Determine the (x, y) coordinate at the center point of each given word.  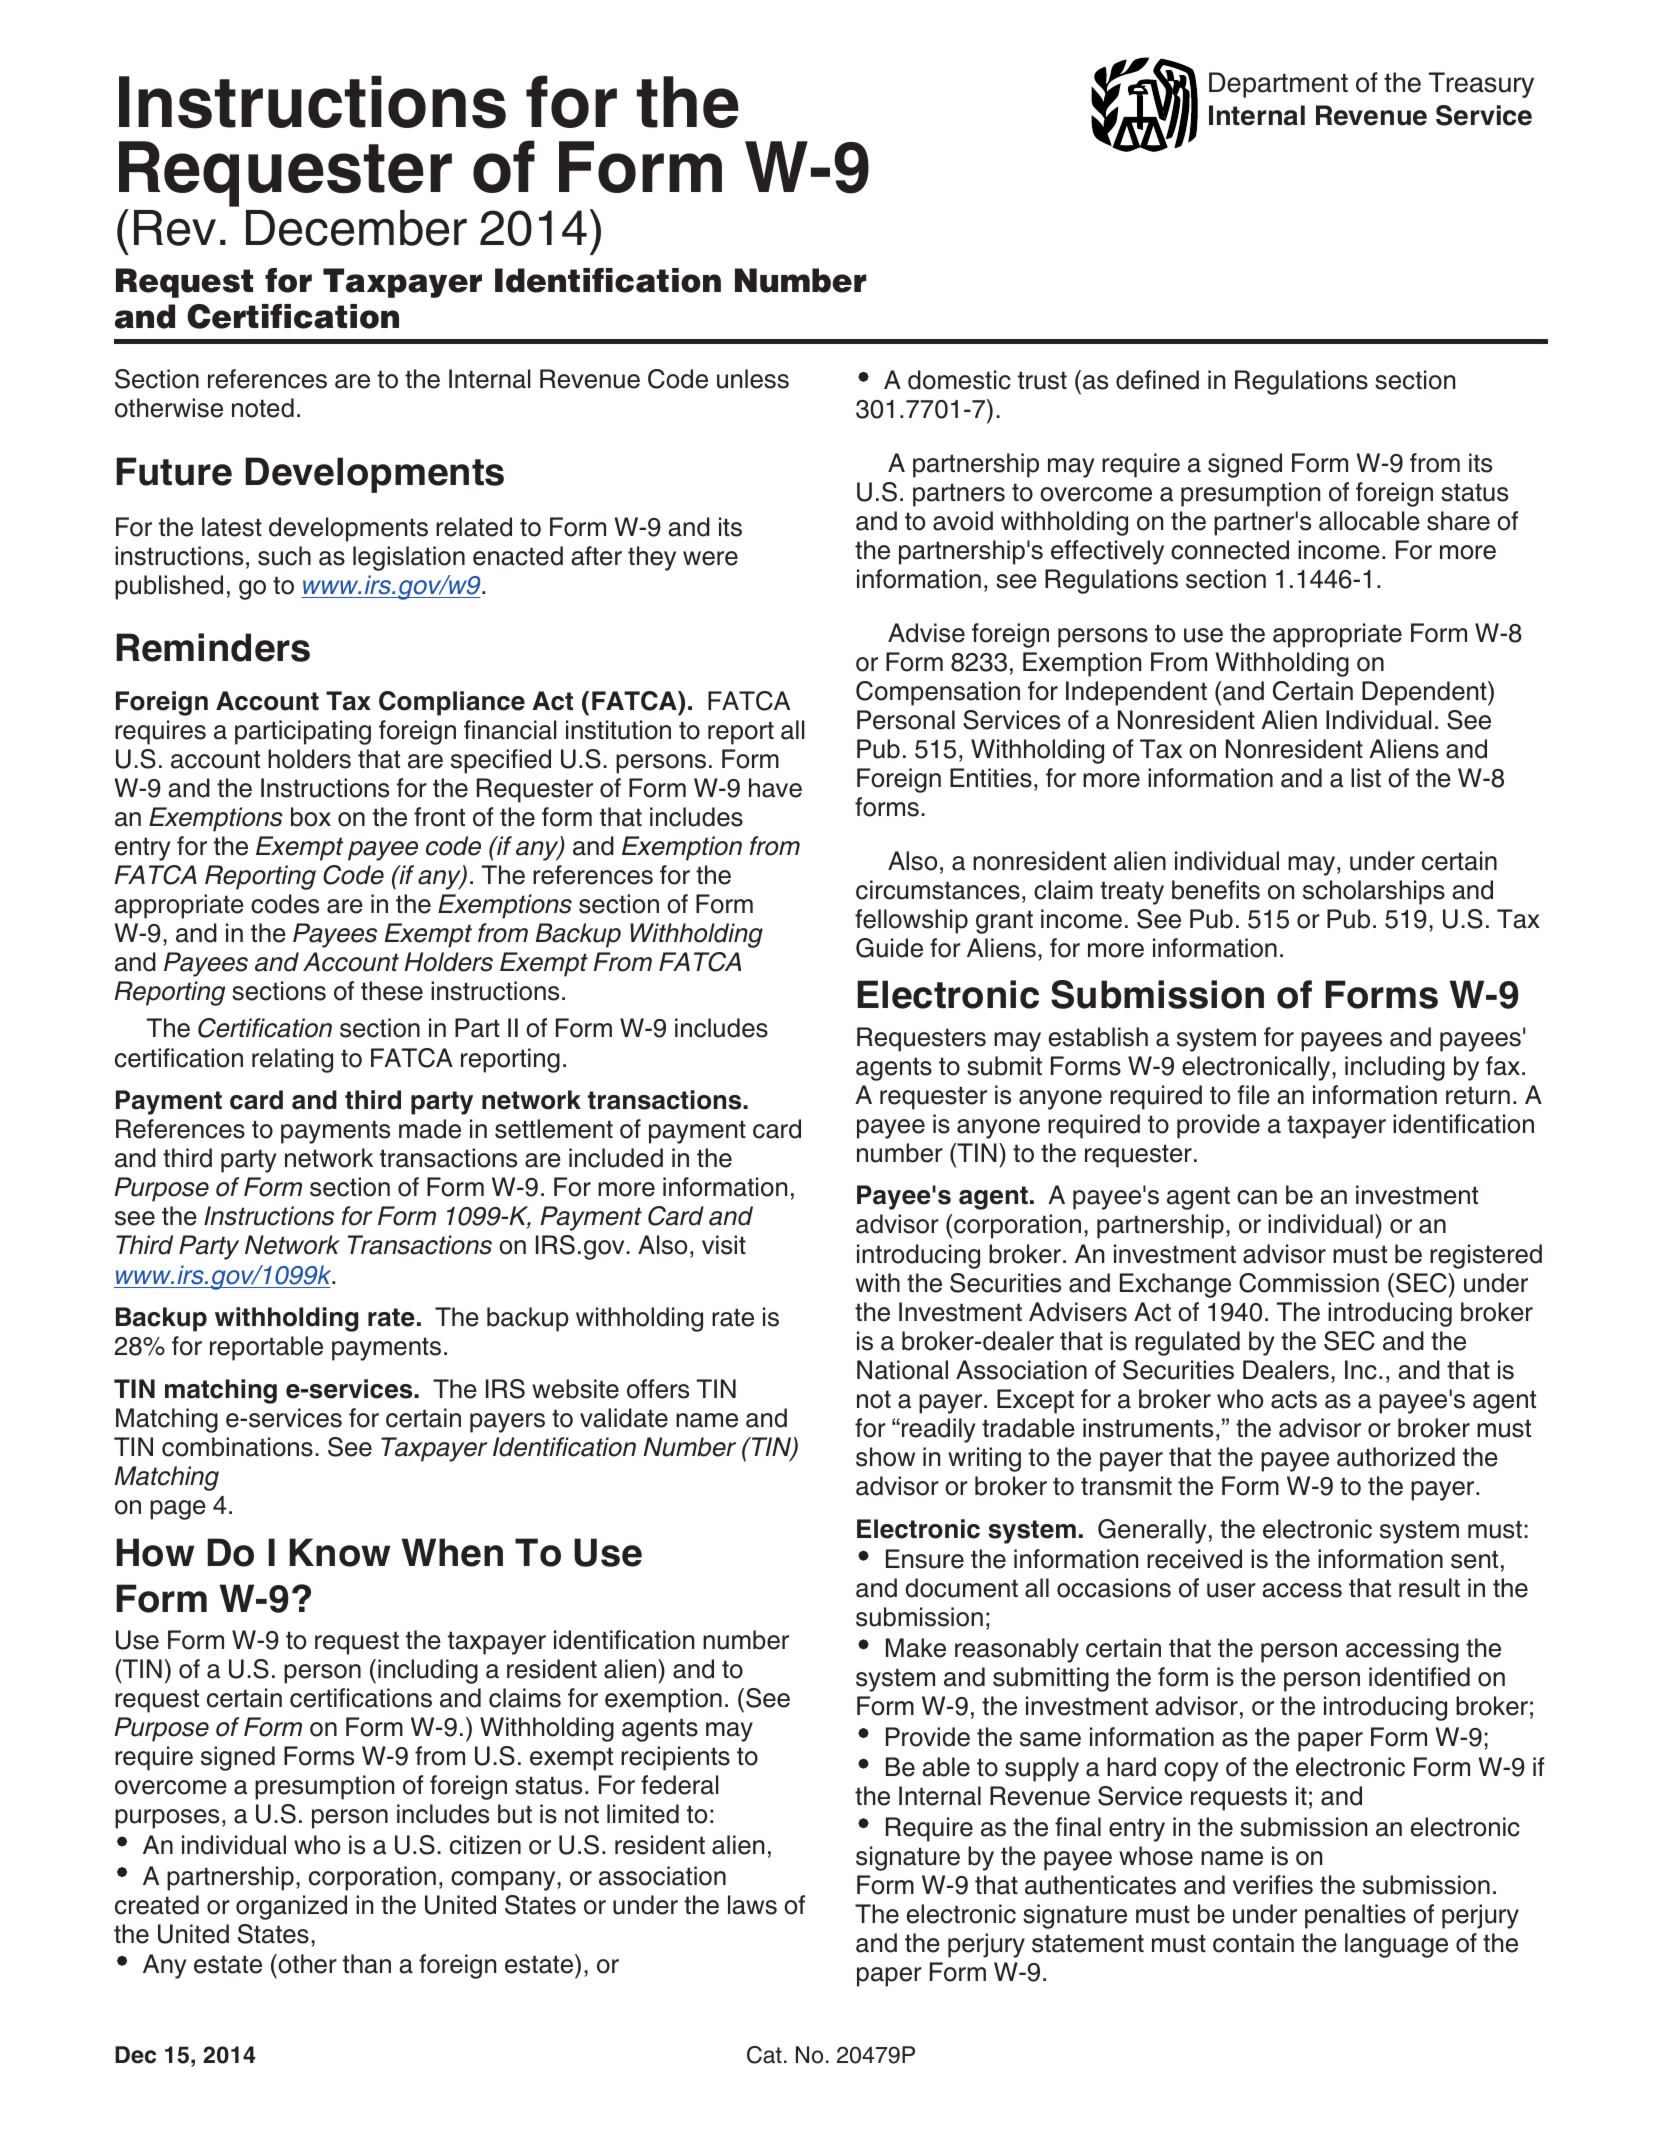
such (284, 556)
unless (753, 379)
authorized (1396, 1457)
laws (752, 1905)
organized (291, 1907)
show (885, 1457)
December (356, 228)
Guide (889, 948)
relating (292, 1060)
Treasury (1481, 85)
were (710, 558)
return (1478, 1095)
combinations (237, 1447)
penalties (1355, 1916)
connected (1230, 550)
